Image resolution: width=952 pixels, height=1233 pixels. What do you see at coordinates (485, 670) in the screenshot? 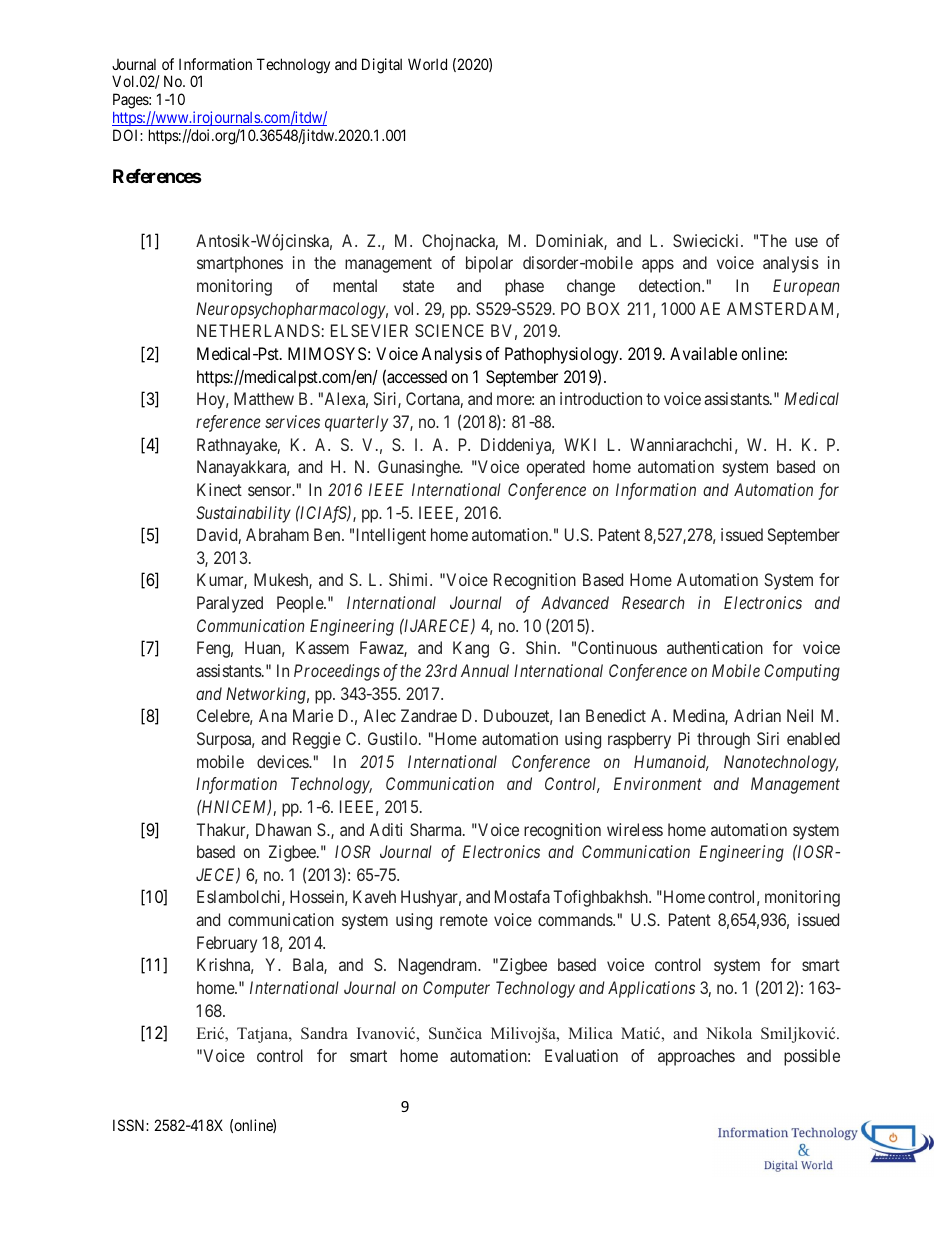
I see `Annual` at bounding box center [485, 670].
